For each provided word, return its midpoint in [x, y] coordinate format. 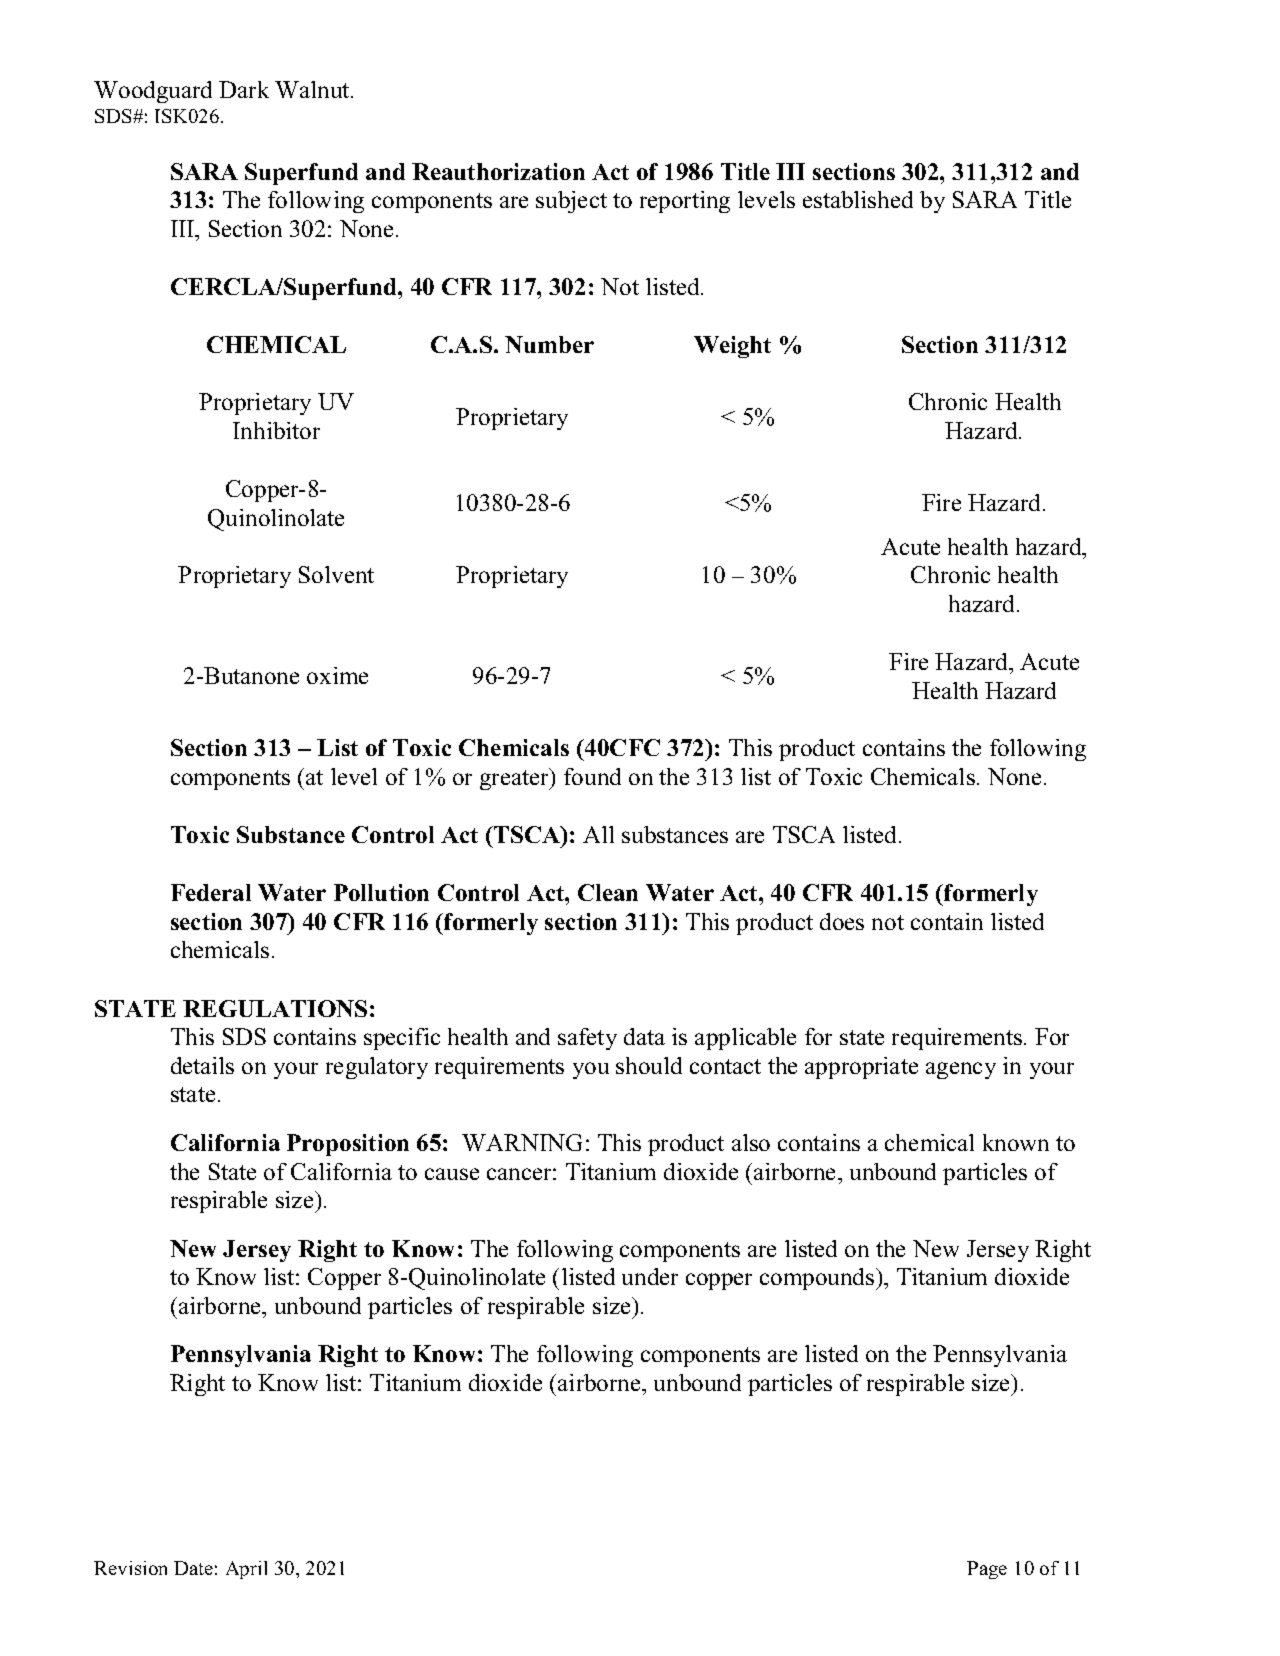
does [842, 921]
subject [571, 202]
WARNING [522, 1142]
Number [549, 344]
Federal [211, 892]
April [246, 1570]
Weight [732, 347]
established [858, 199]
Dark [244, 89]
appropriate [861, 1068]
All [598, 834]
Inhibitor [276, 430]
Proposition [348, 1145]
